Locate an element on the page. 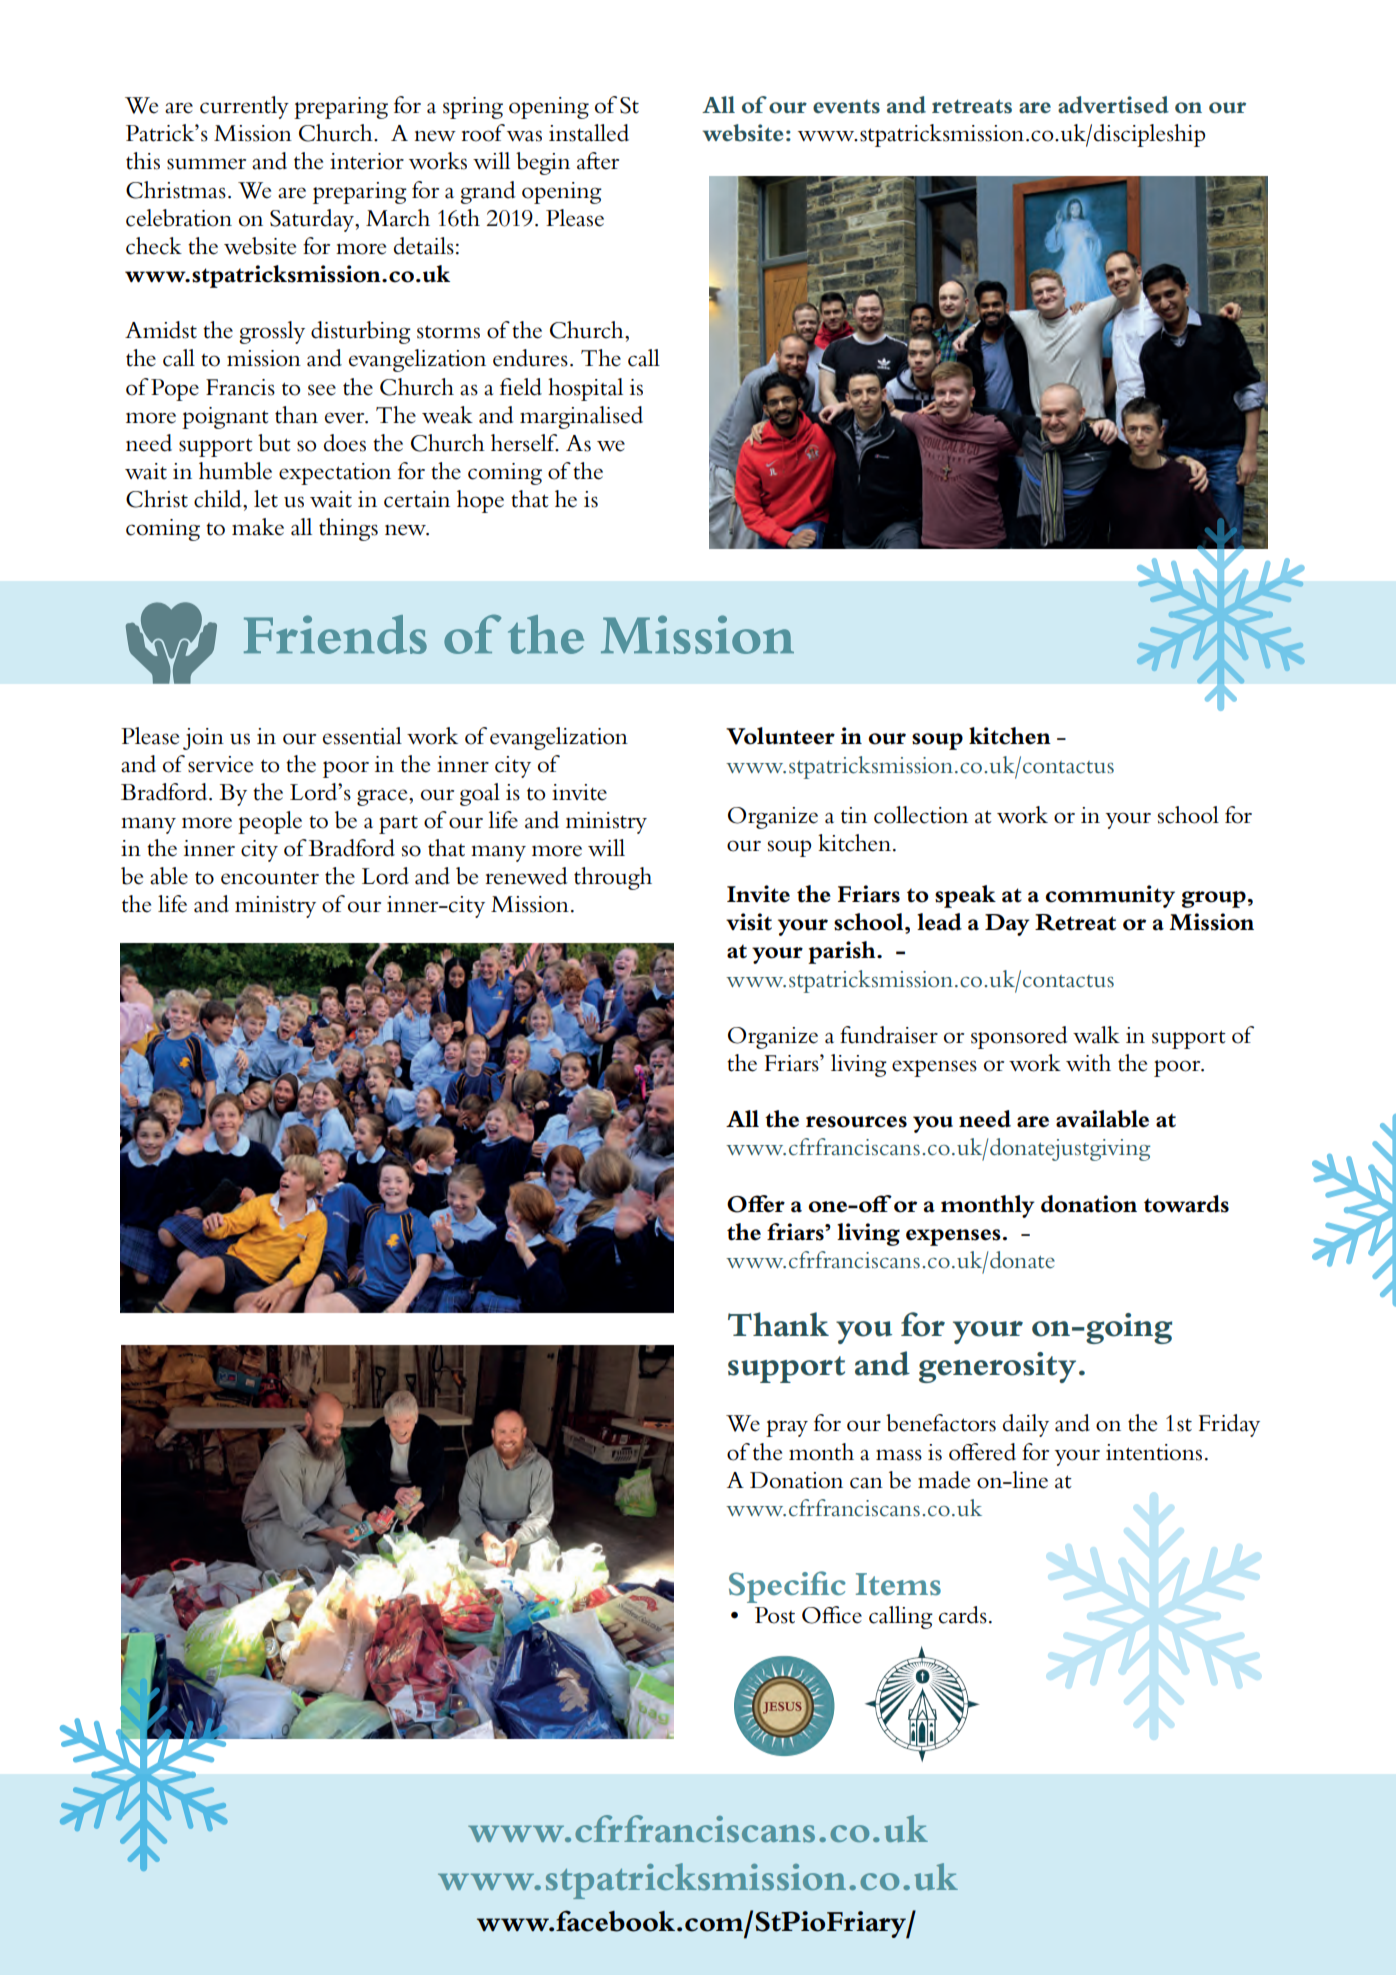 This document has width=1396, height=1975. advertised is located at coordinates (1113, 105).
